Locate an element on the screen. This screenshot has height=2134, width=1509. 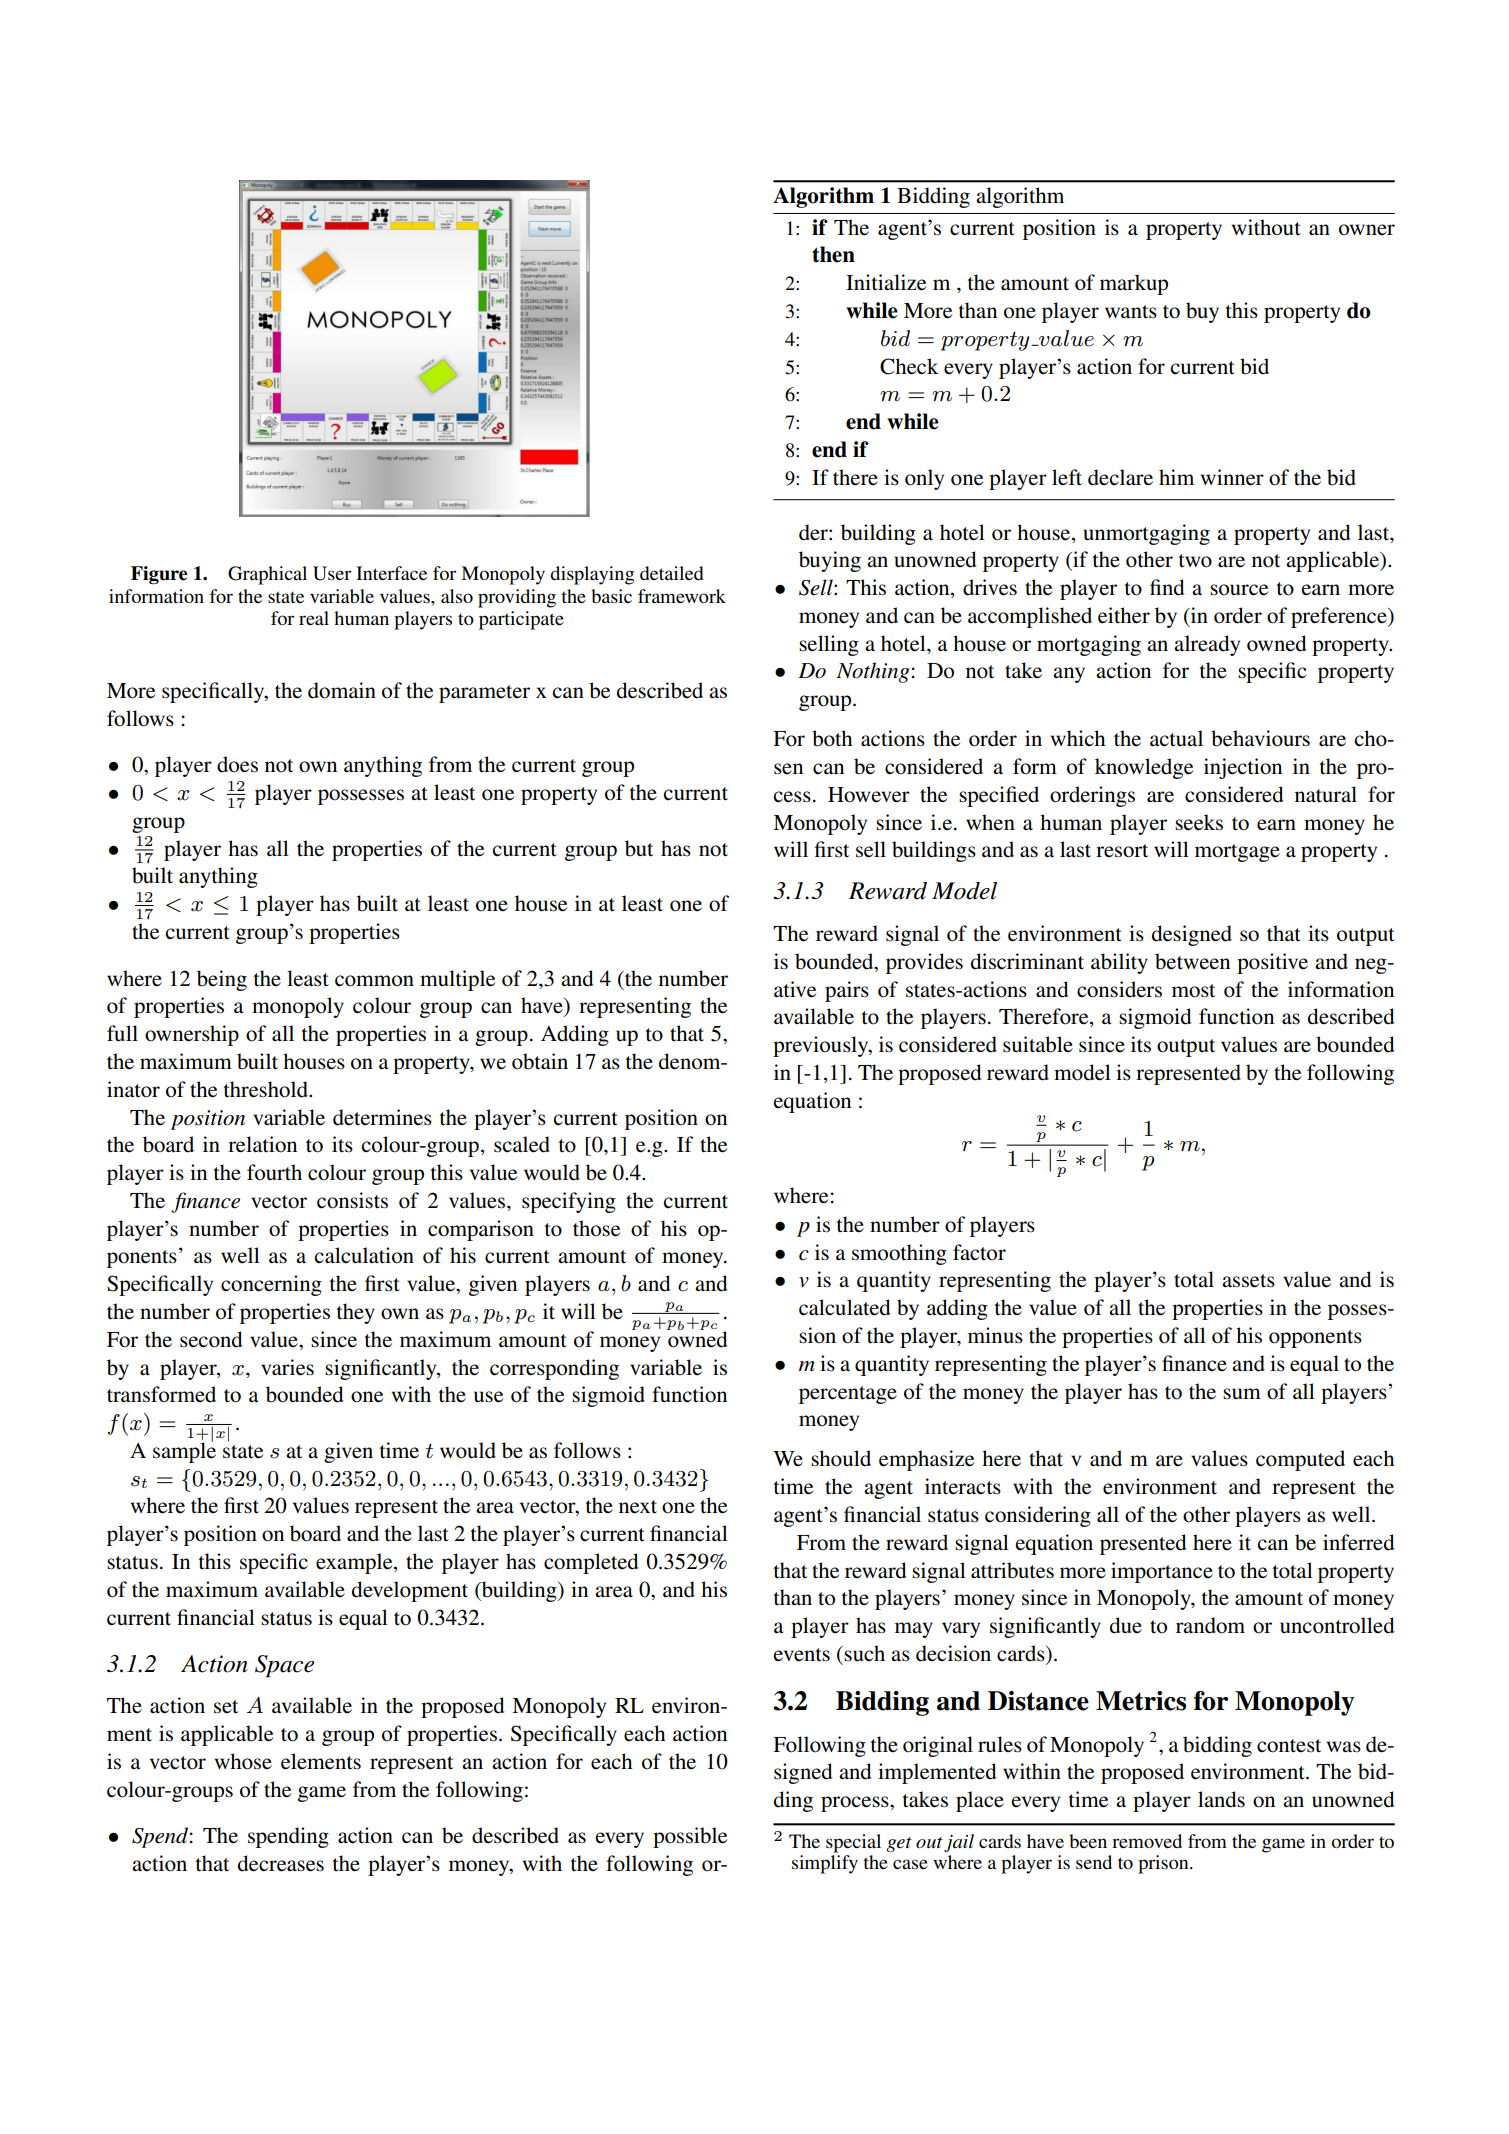
both is located at coordinates (832, 738).
